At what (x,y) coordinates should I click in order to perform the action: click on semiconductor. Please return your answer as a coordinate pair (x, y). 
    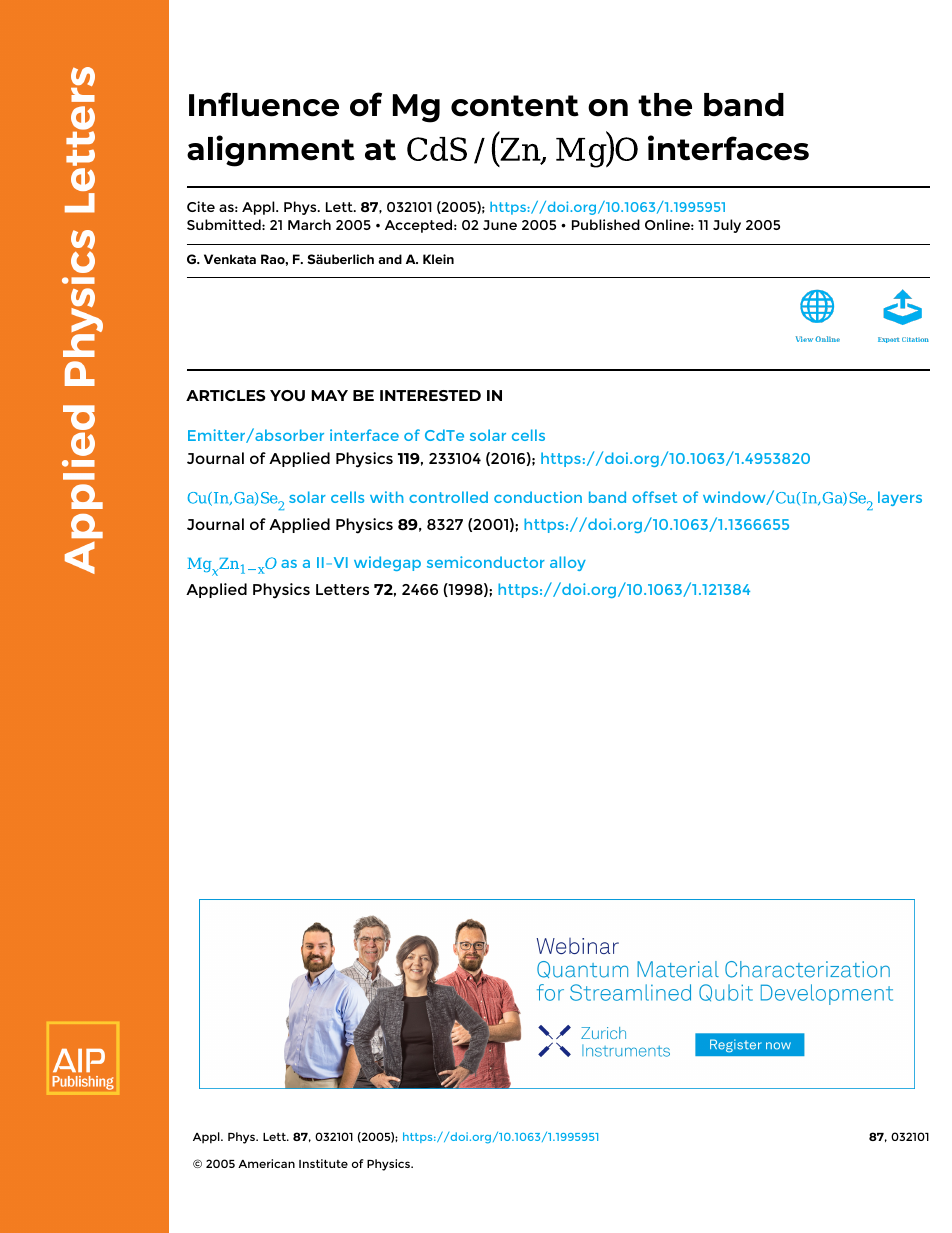
    Looking at the image, I should click on (486, 562).
